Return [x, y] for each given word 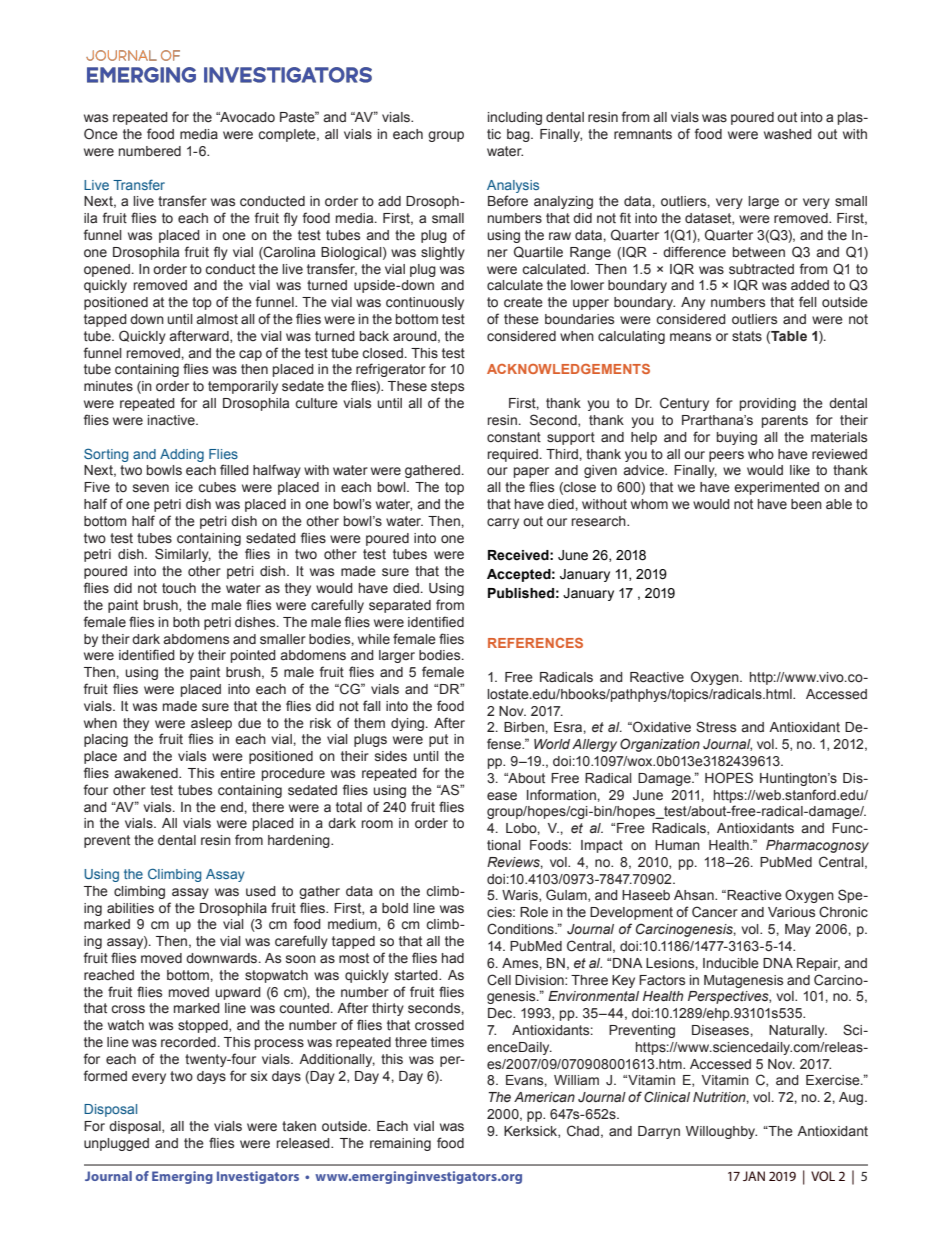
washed [788, 134]
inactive [172, 420]
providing [768, 404]
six [259, 1076]
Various [791, 912]
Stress [716, 727]
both [186, 622]
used [261, 891]
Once [101, 134]
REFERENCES [535, 643]
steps [447, 387]
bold [395, 908]
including [515, 118]
